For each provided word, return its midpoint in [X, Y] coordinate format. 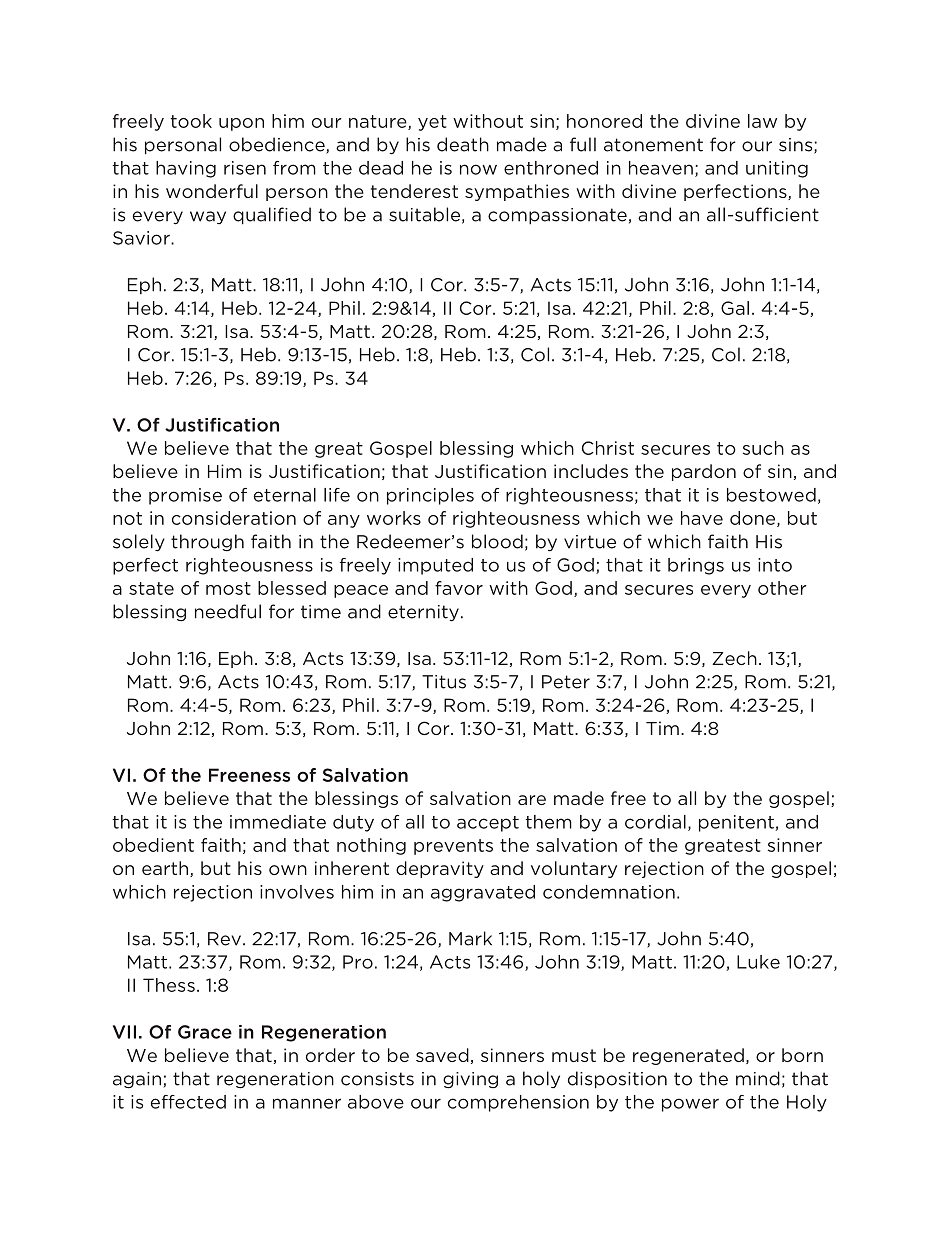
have [702, 518]
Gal [735, 308]
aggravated [483, 893]
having [186, 169]
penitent [736, 823]
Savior [142, 238]
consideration [234, 518]
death [463, 144]
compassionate [557, 216]
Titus [444, 682]
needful [228, 611]
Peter [566, 682]
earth [166, 869]
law [762, 121]
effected [188, 1102]
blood [497, 541]
